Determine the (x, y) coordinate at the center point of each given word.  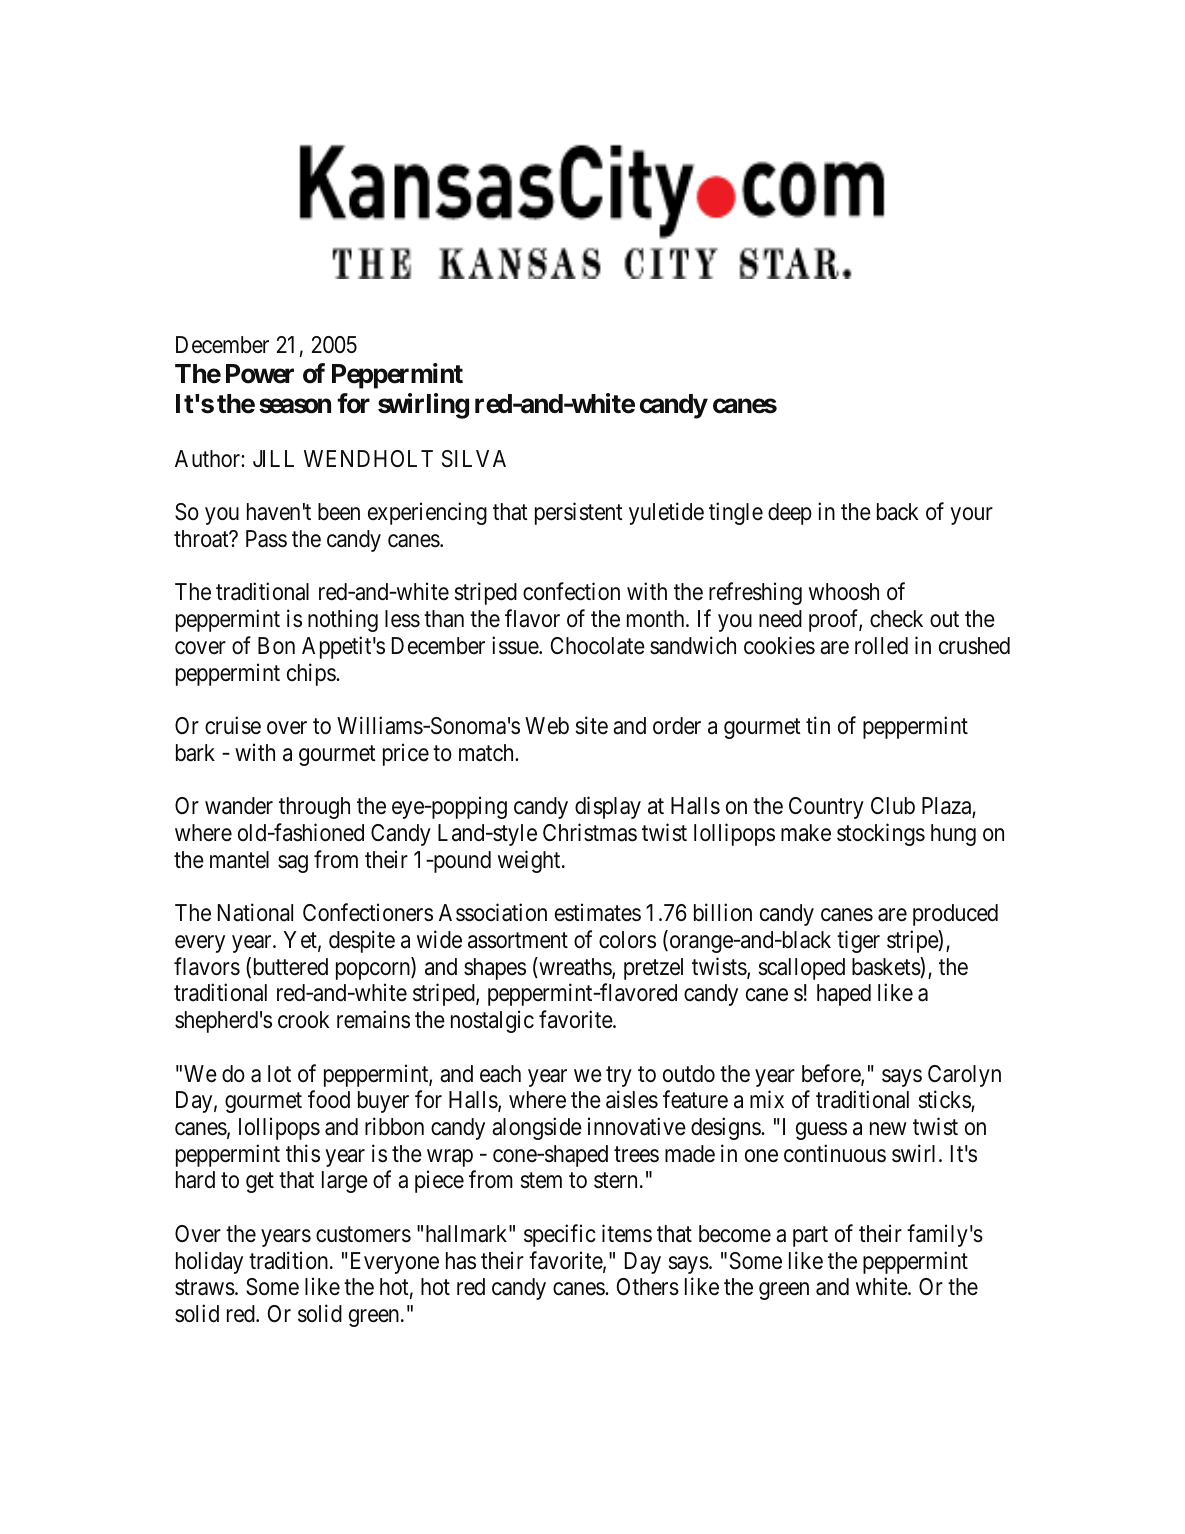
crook (304, 1020)
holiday (209, 1262)
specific (560, 1235)
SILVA (474, 459)
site (592, 725)
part (810, 1236)
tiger (858, 941)
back (898, 512)
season (295, 406)
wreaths (575, 967)
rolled (881, 646)
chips (312, 674)
